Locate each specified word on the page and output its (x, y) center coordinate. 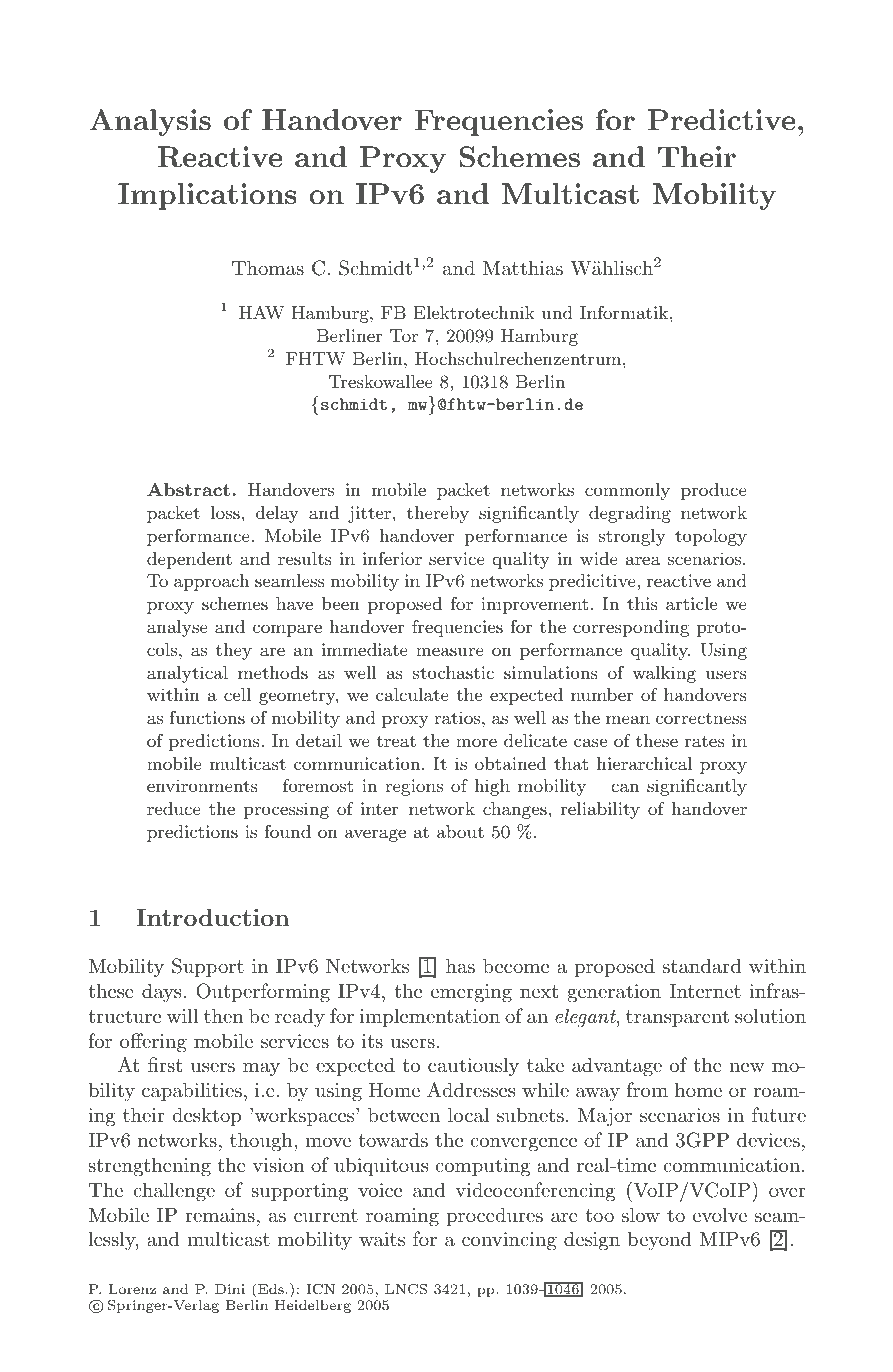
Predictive (721, 119)
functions (207, 717)
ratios (458, 717)
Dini (230, 1289)
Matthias (523, 268)
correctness (701, 718)
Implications (207, 196)
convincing (509, 1241)
